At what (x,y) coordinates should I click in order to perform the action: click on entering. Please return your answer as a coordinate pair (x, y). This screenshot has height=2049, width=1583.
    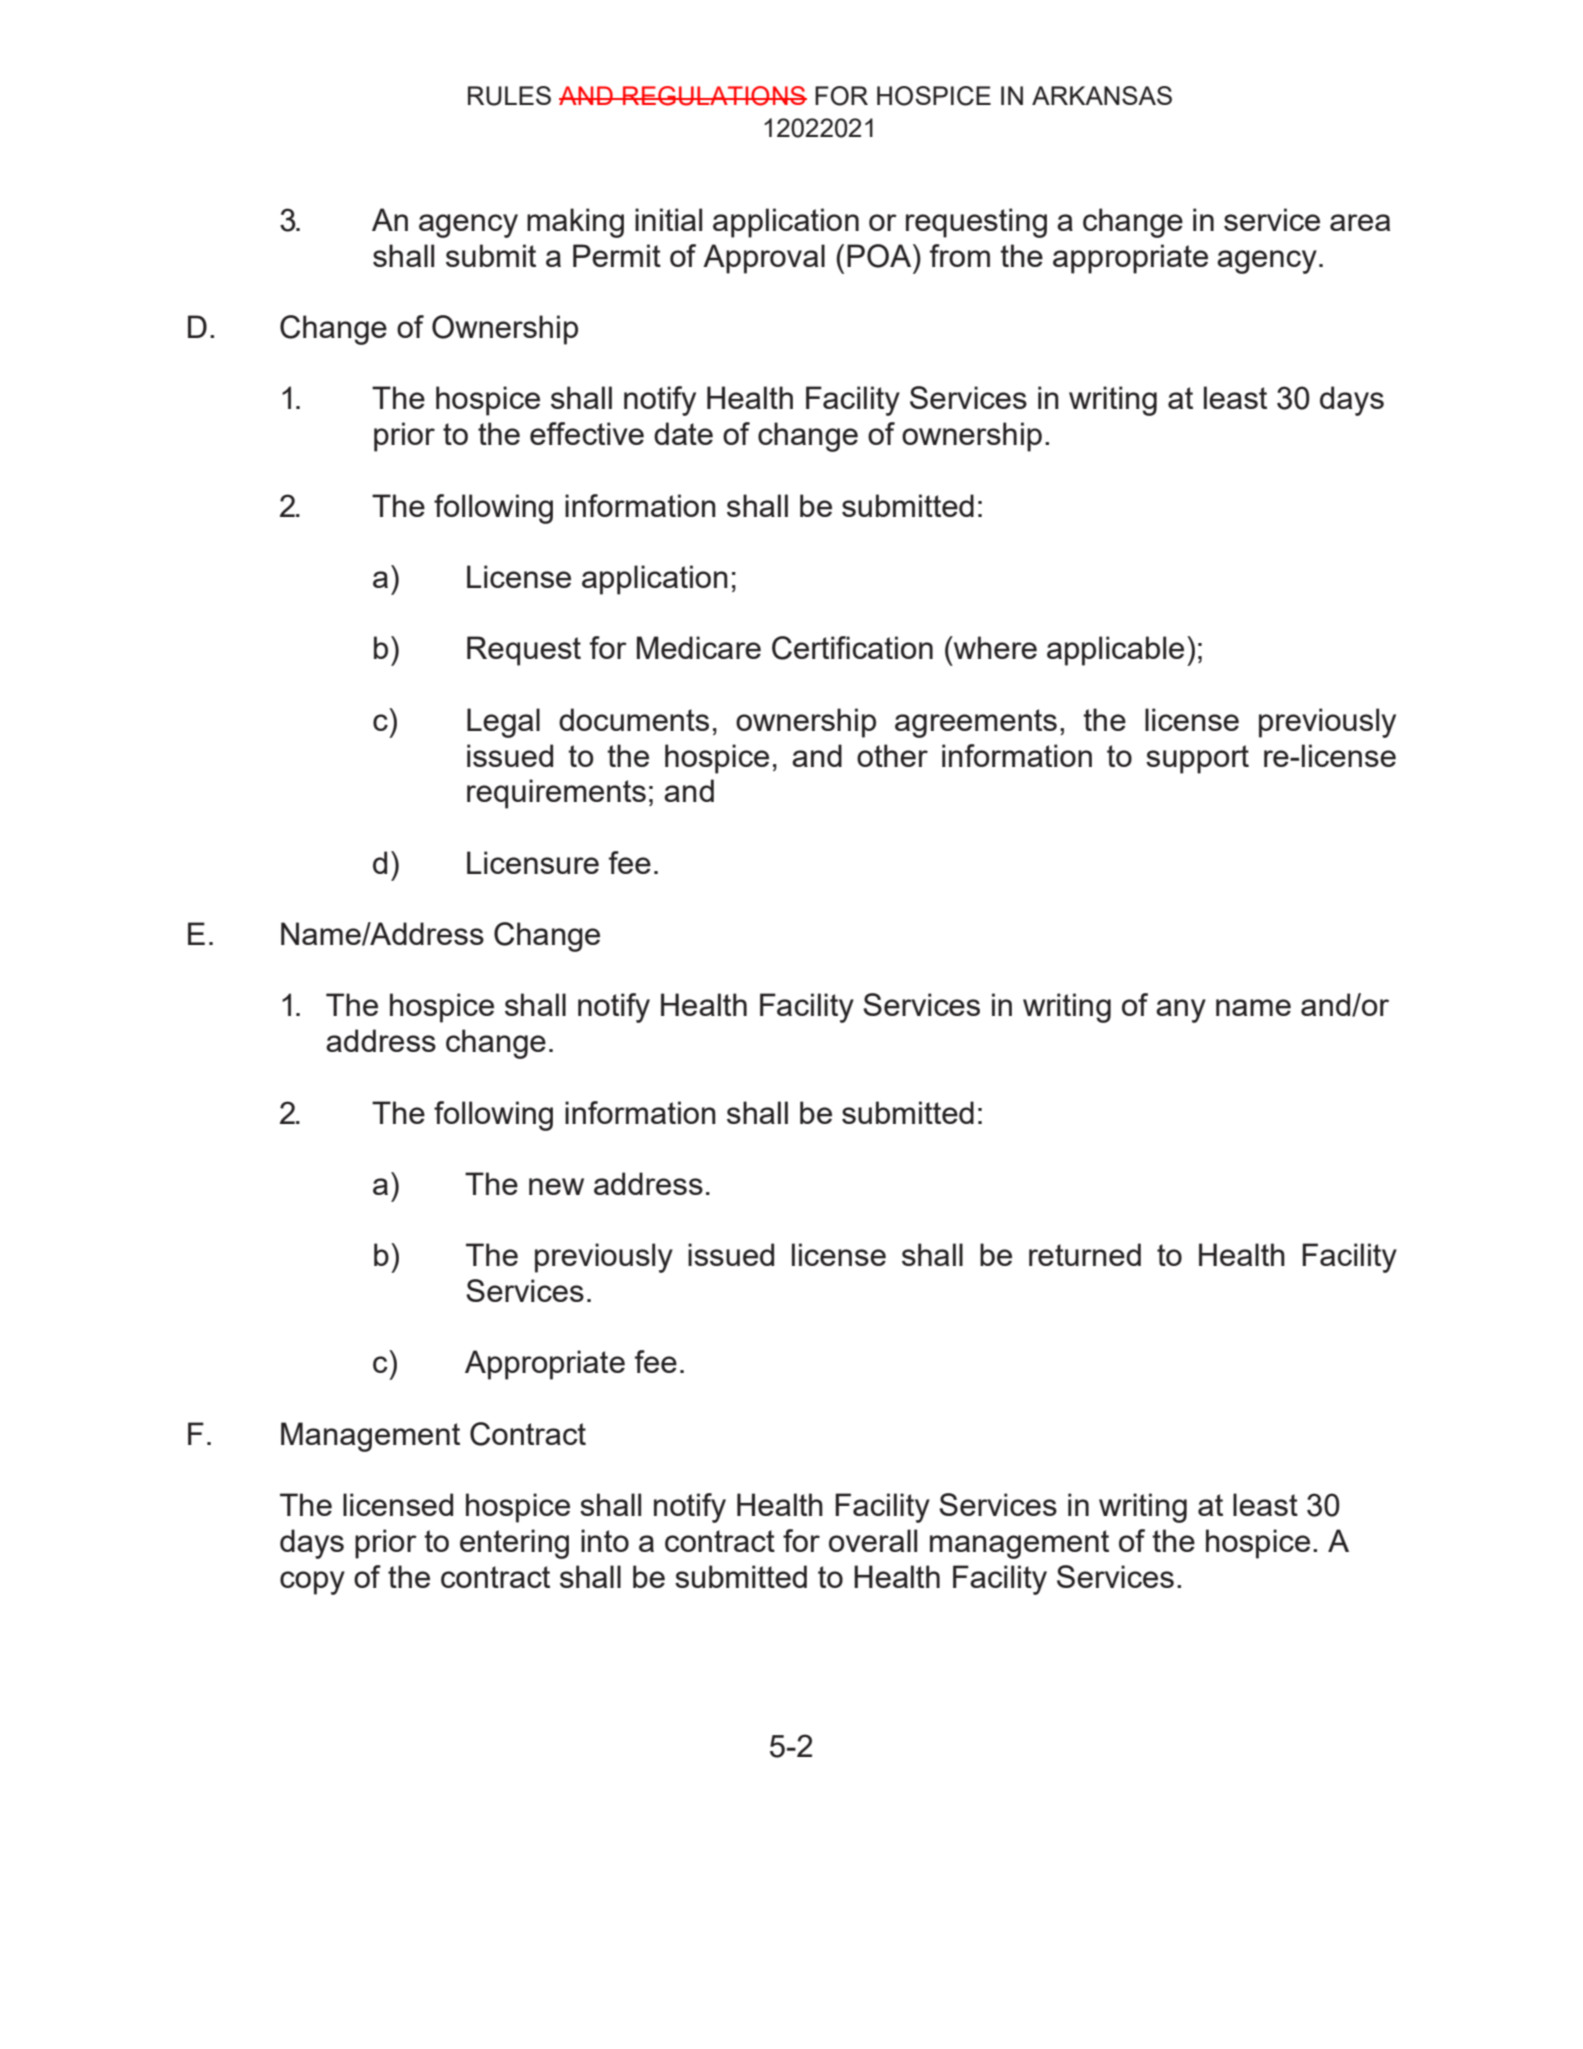
    Looking at the image, I should click on (514, 1544).
